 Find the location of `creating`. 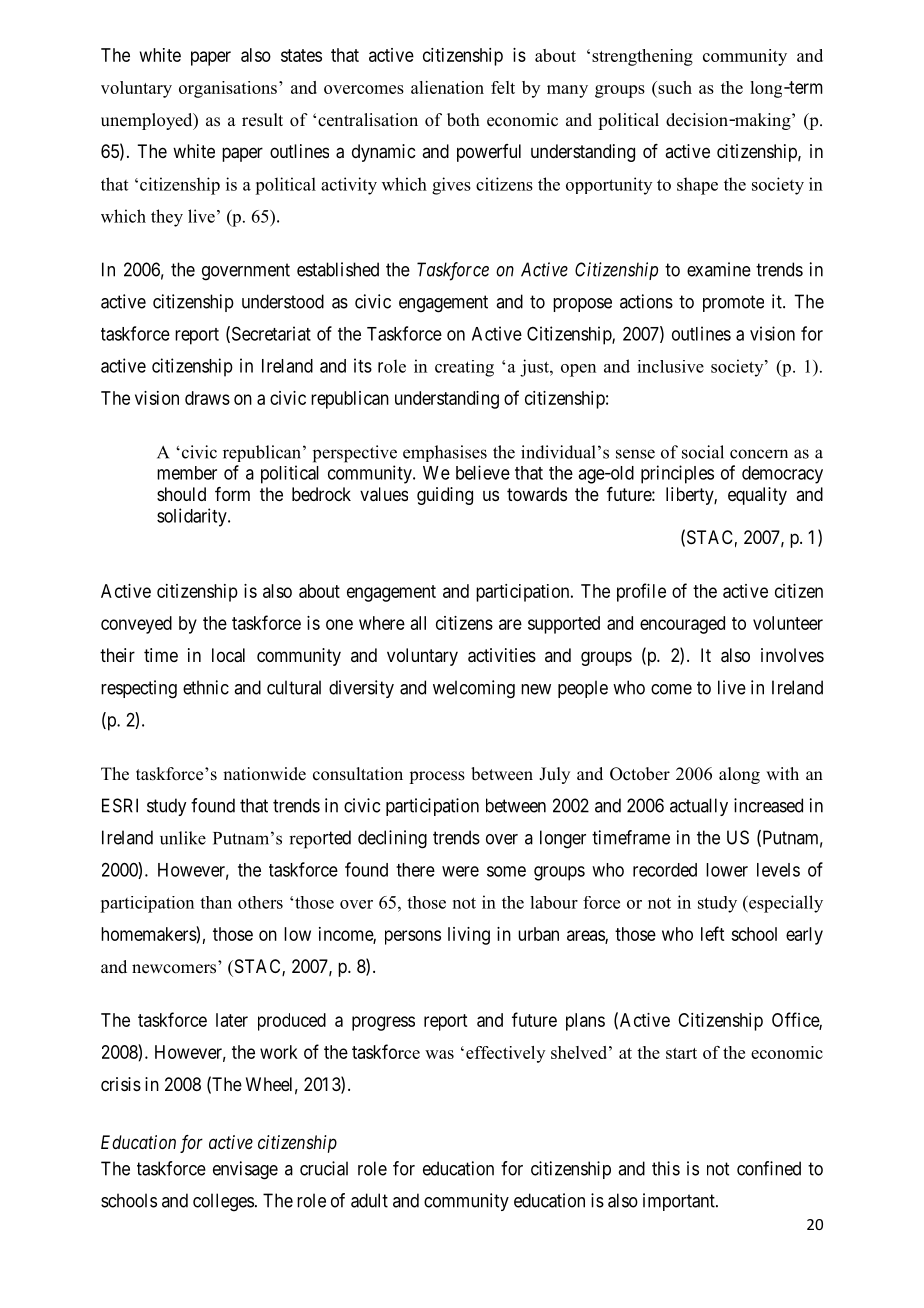

creating is located at coordinates (464, 368).
